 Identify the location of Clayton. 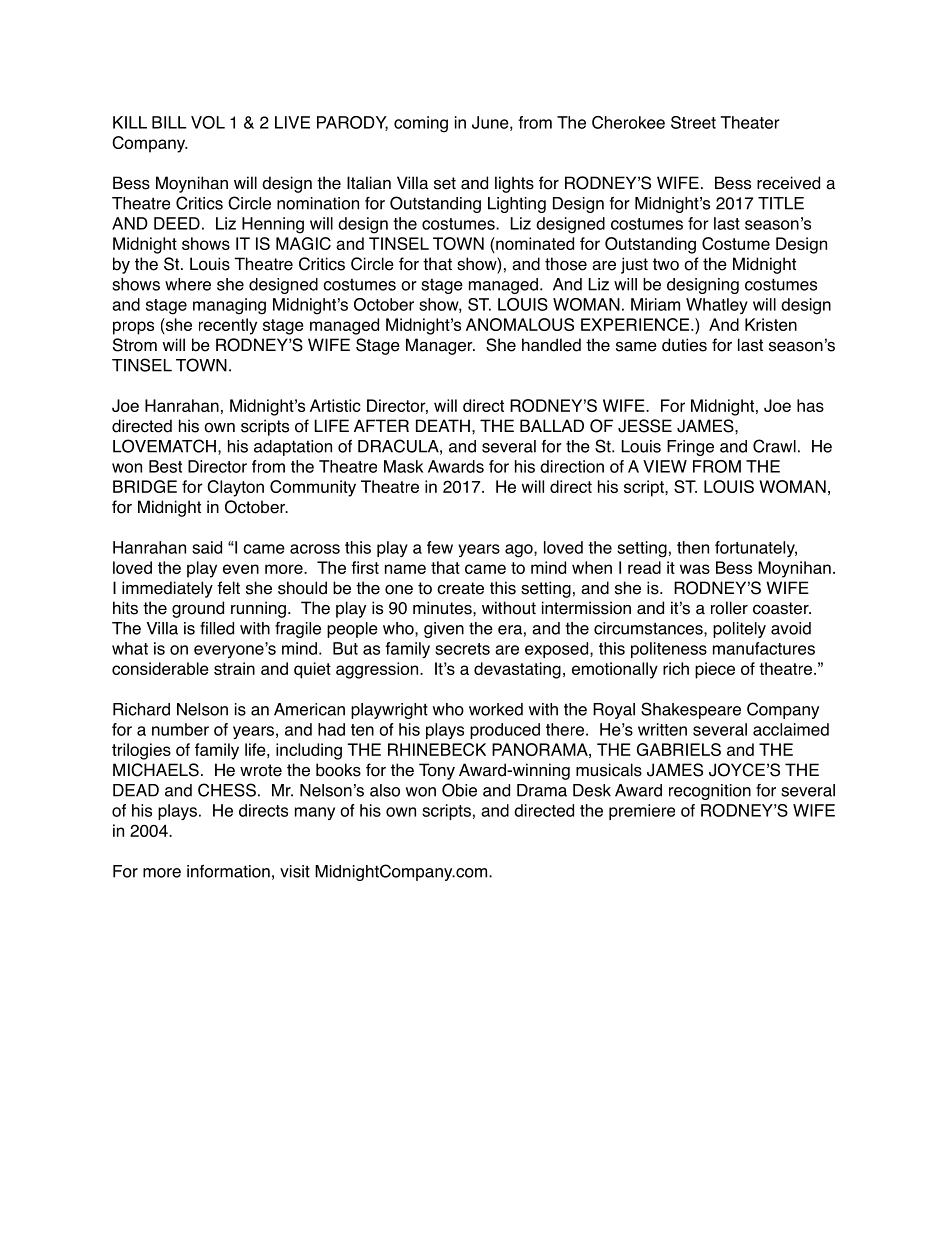
(235, 488).
